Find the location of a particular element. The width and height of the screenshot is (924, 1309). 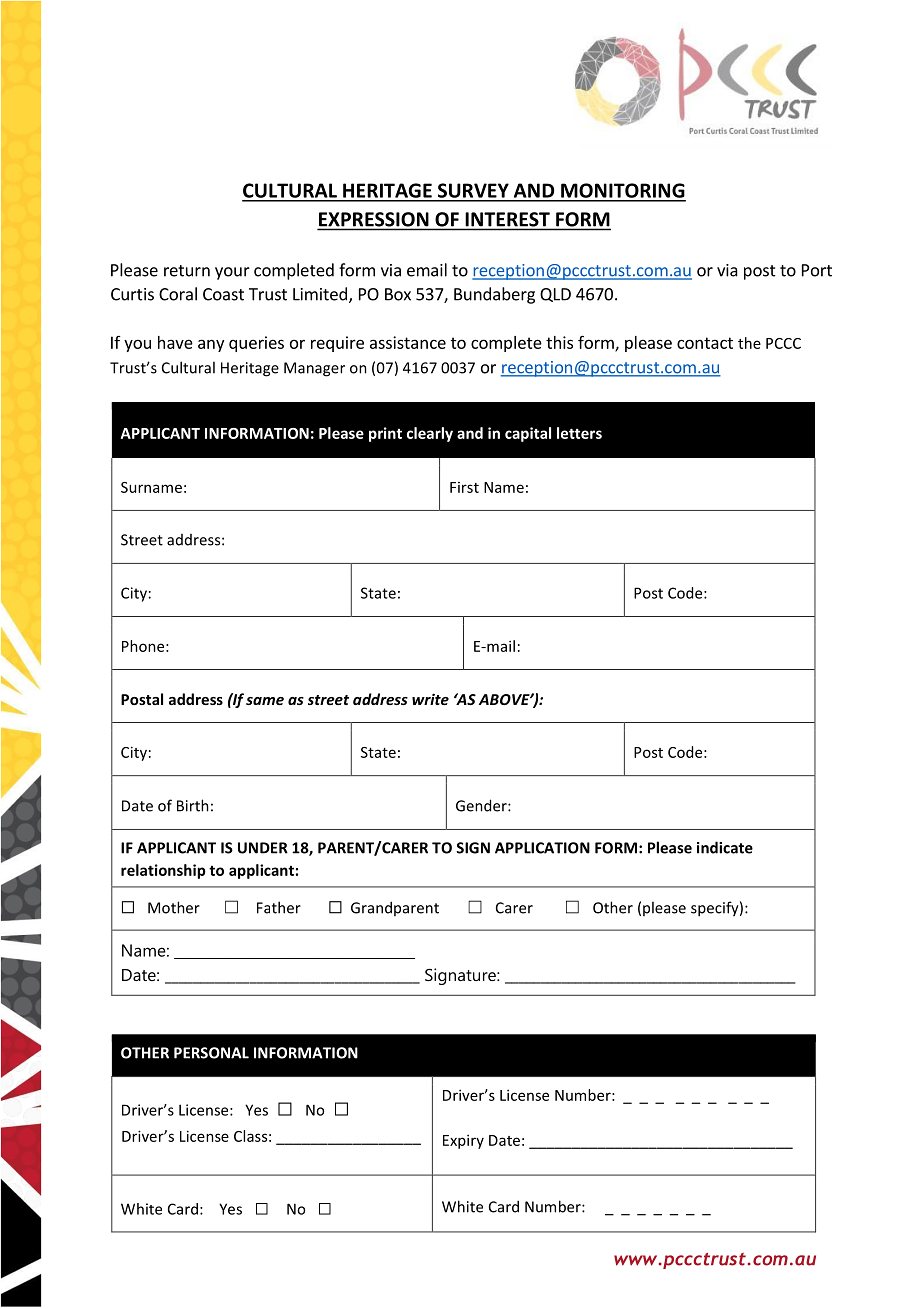

indicate is located at coordinates (725, 847).
